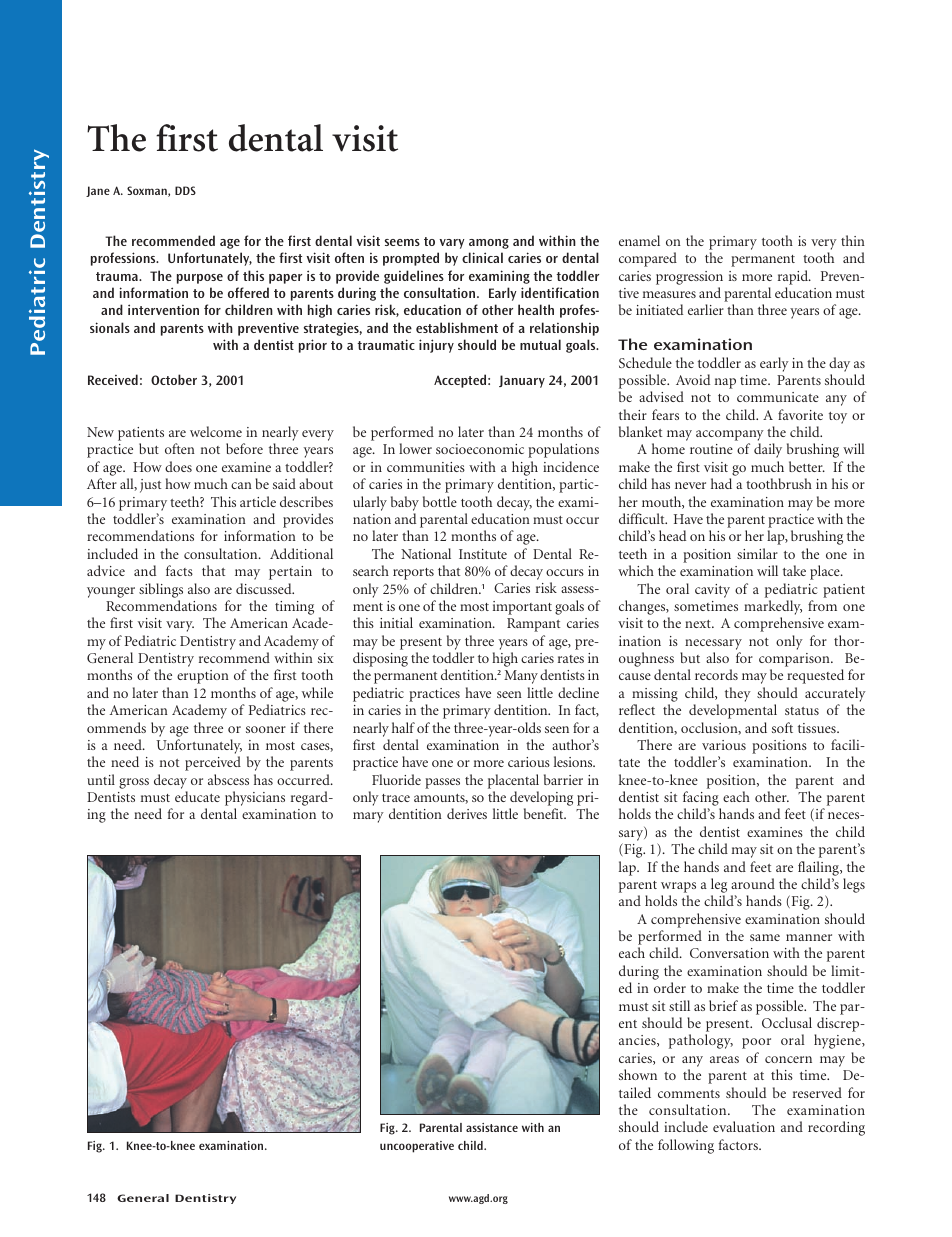 This document has height=1237, width=952. Describe the element at coordinates (492, 1127) in the document. I see `assistance` at that location.
